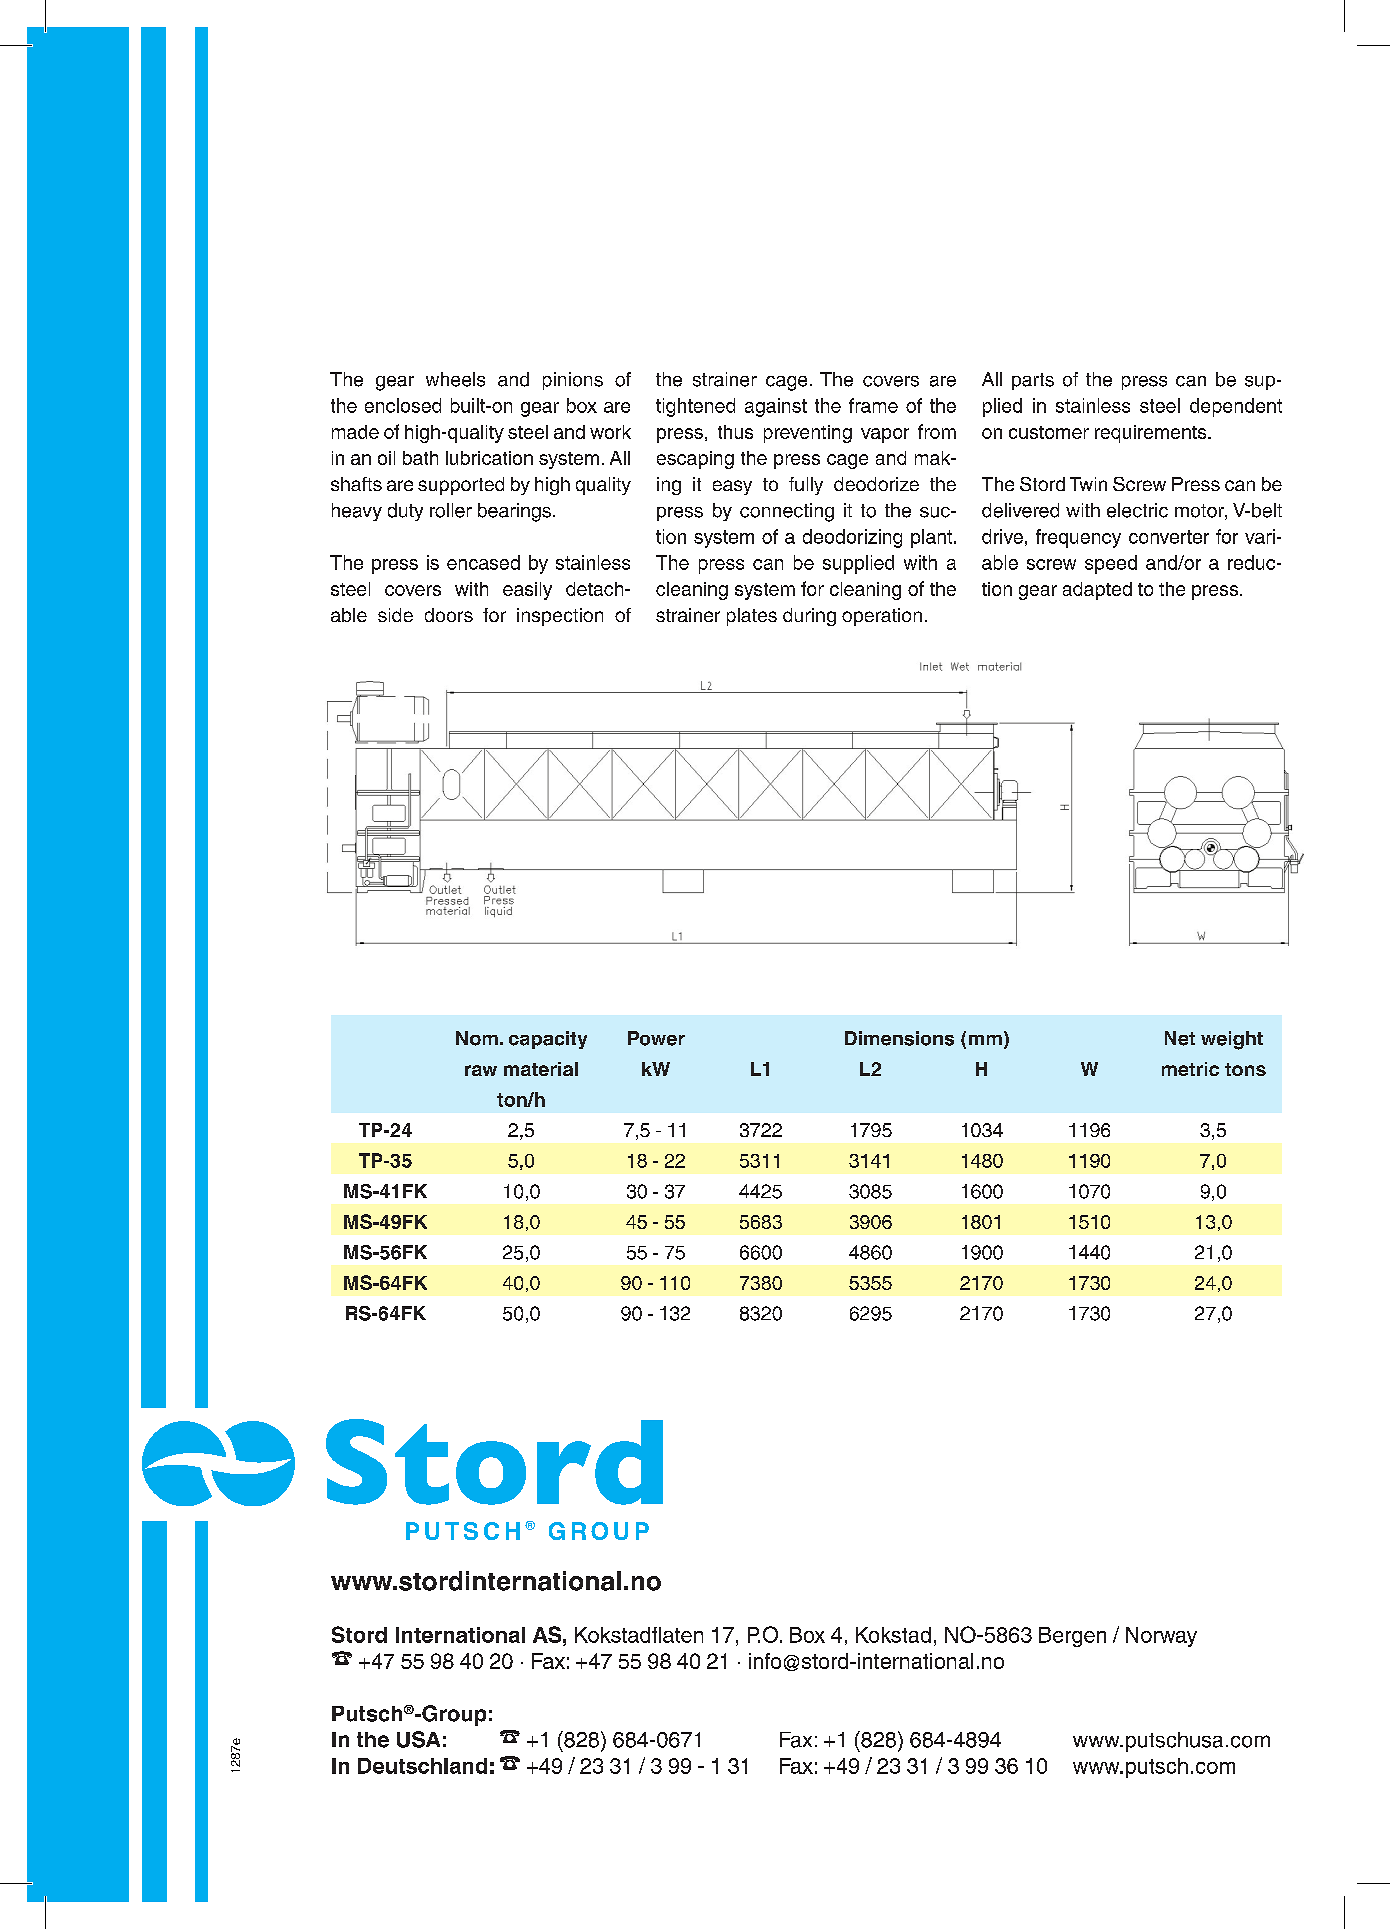 The height and width of the screenshot is (1929, 1390). I want to click on Bergen, so click(1072, 1637).
